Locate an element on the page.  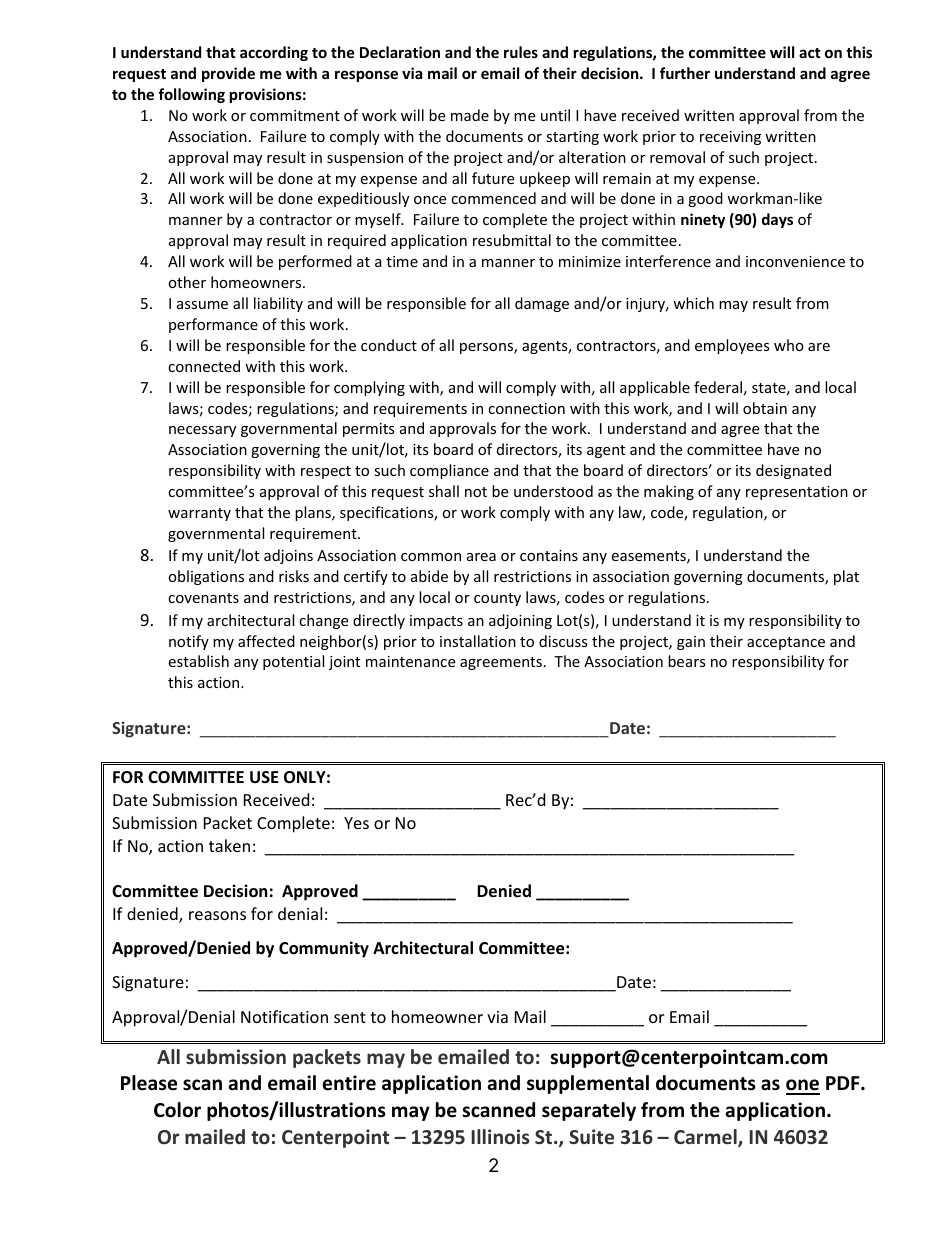
obtain is located at coordinates (765, 408).
